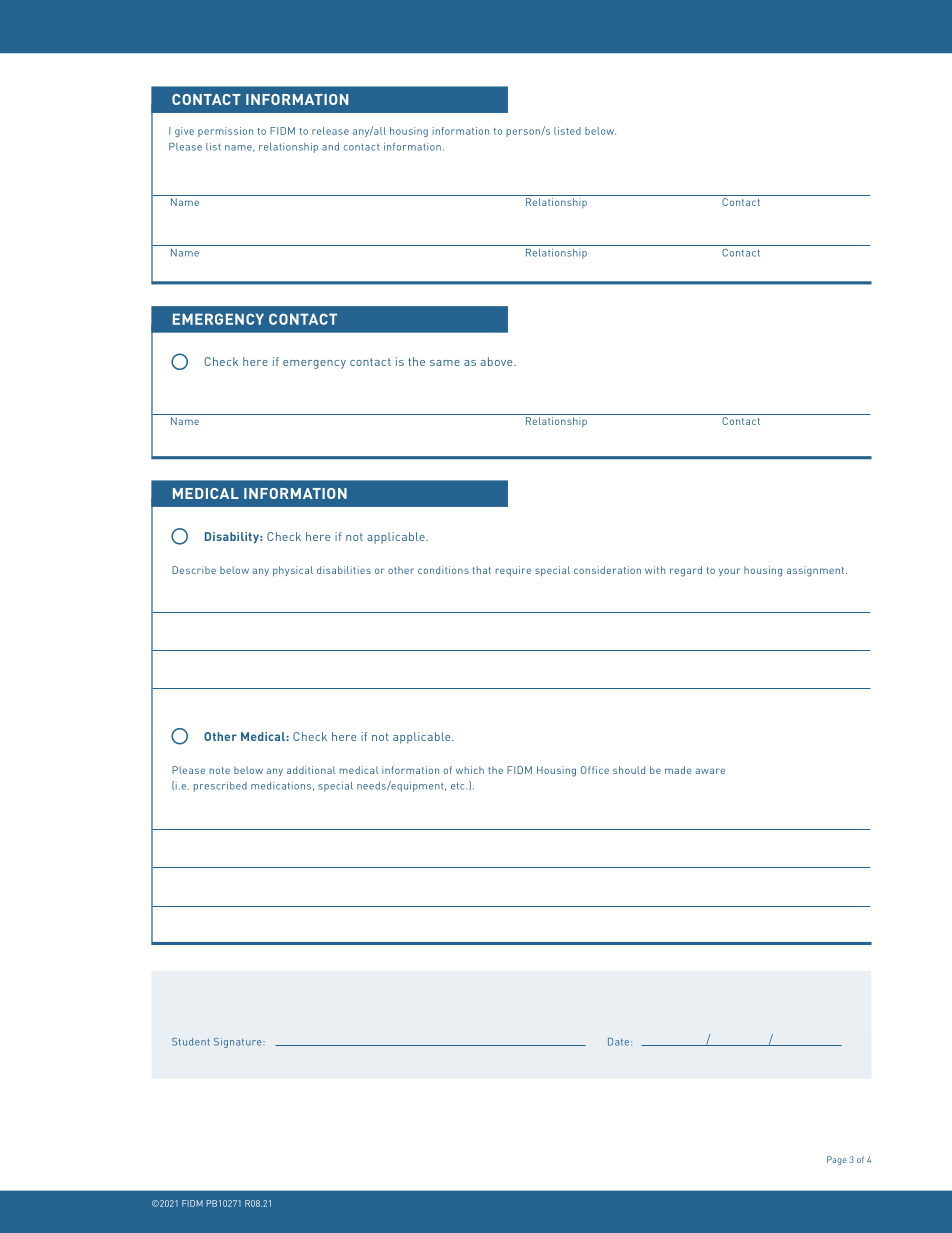 The height and width of the image is (1233, 952). I want to click on your, so click(729, 572).
